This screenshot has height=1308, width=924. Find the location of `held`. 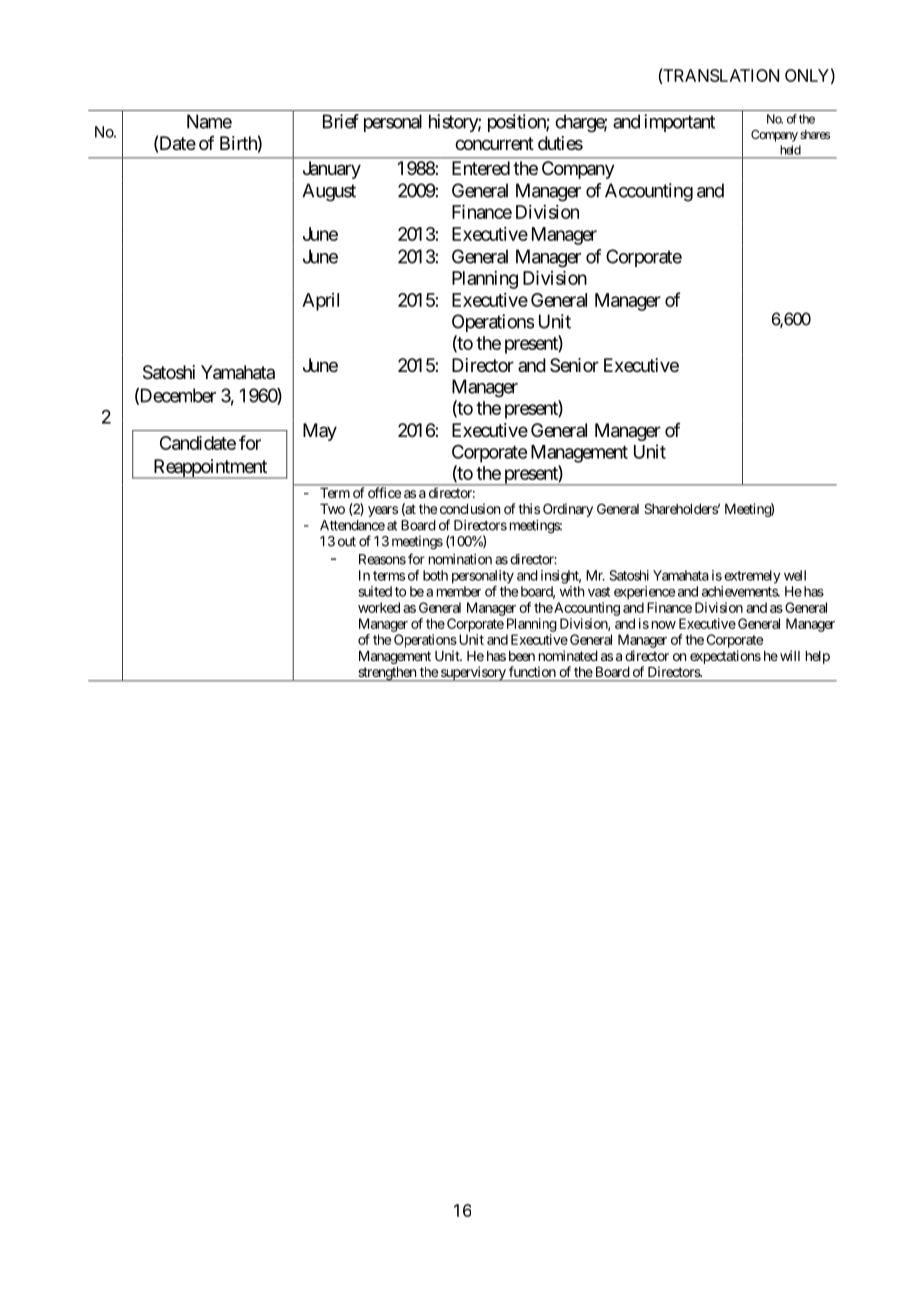

held is located at coordinates (791, 150).
